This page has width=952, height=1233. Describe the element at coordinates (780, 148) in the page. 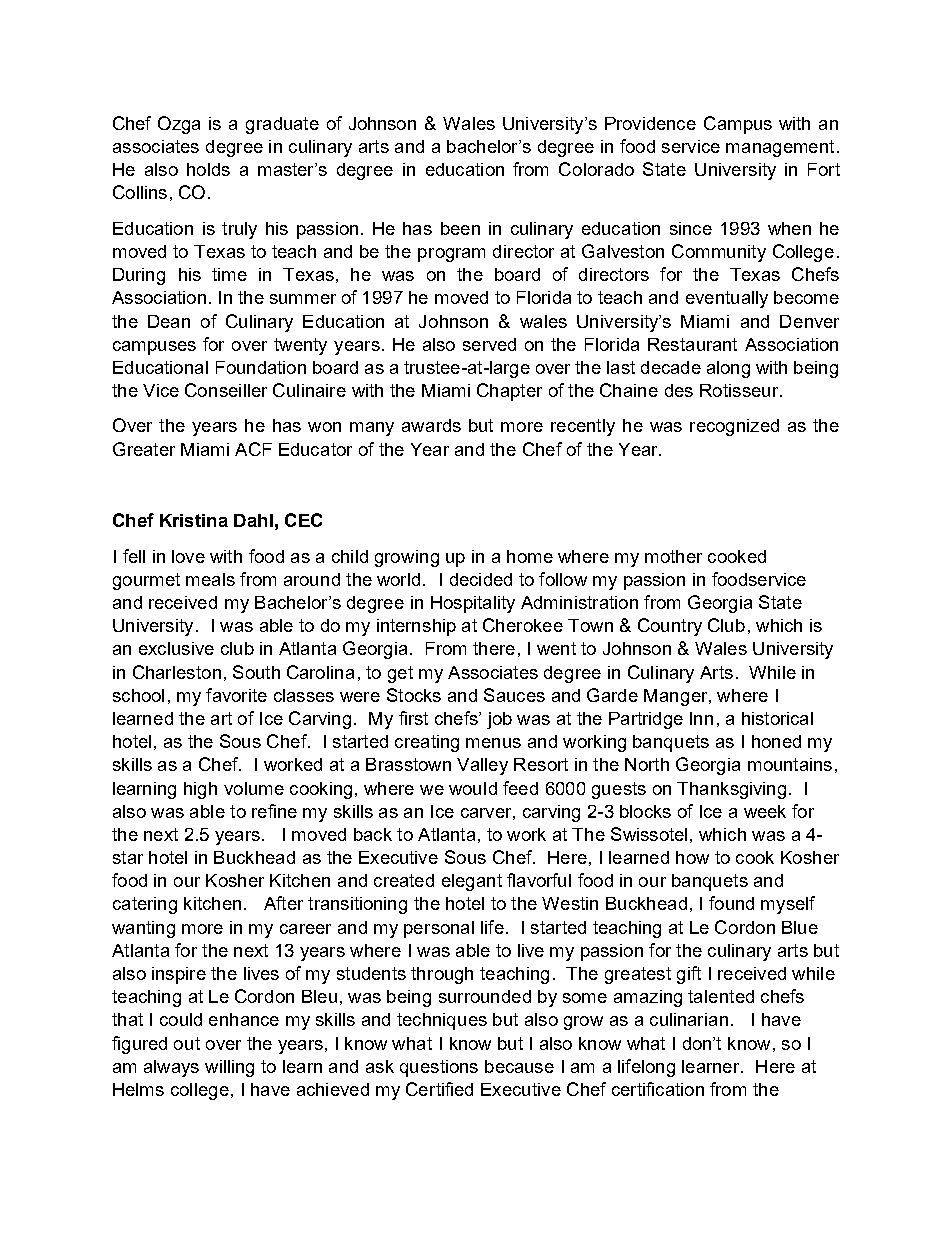

I see `management` at that location.
